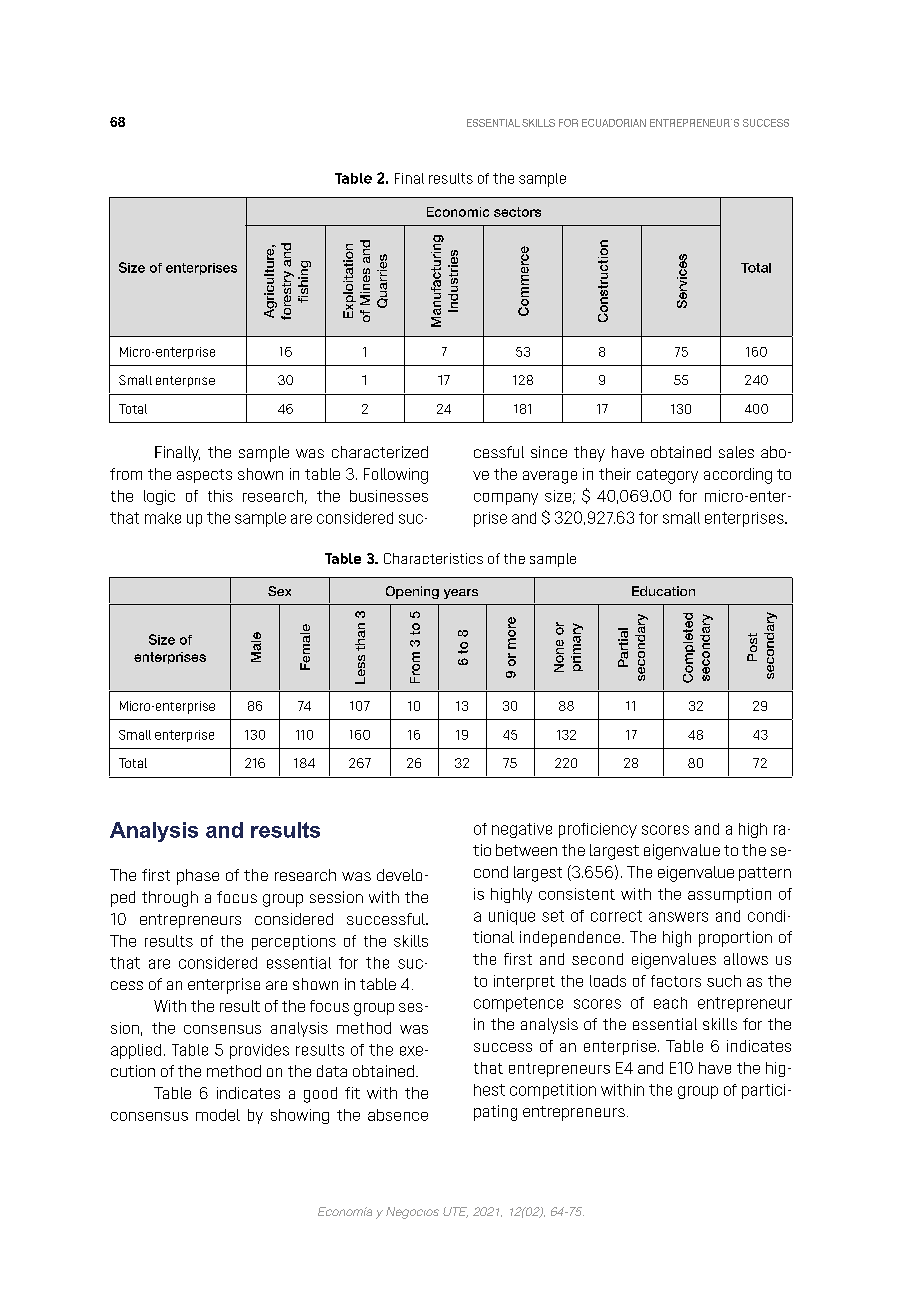 The width and height of the screenshot is (924, 1308). Describe the element at coordinates (736, 452) in the screenshot. I see `sales` at that location.
